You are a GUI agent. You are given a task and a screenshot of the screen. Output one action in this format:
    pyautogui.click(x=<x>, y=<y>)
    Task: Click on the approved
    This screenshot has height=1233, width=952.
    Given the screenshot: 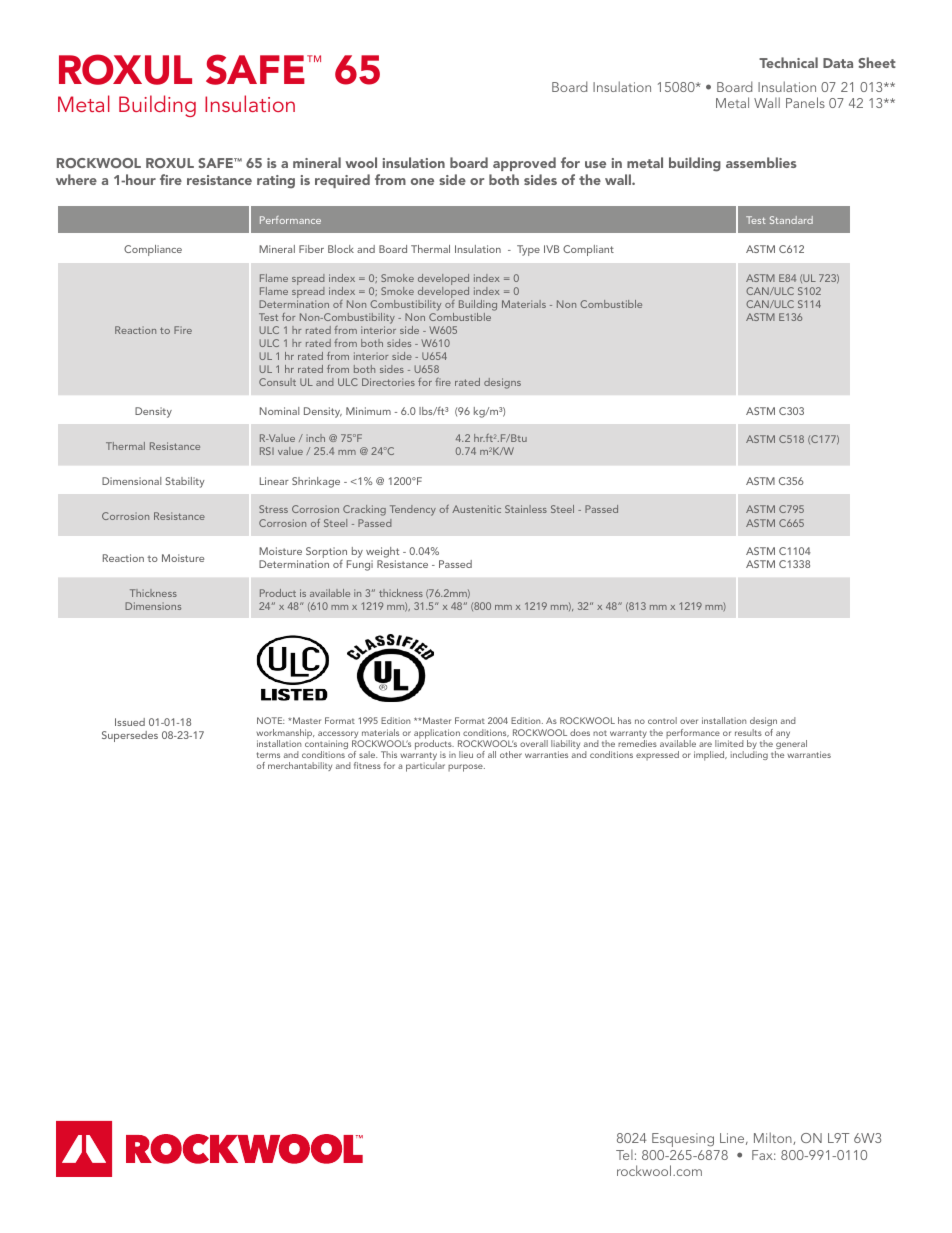 What is the action you would take?
    pyautogui.click(x=524, y=164)
